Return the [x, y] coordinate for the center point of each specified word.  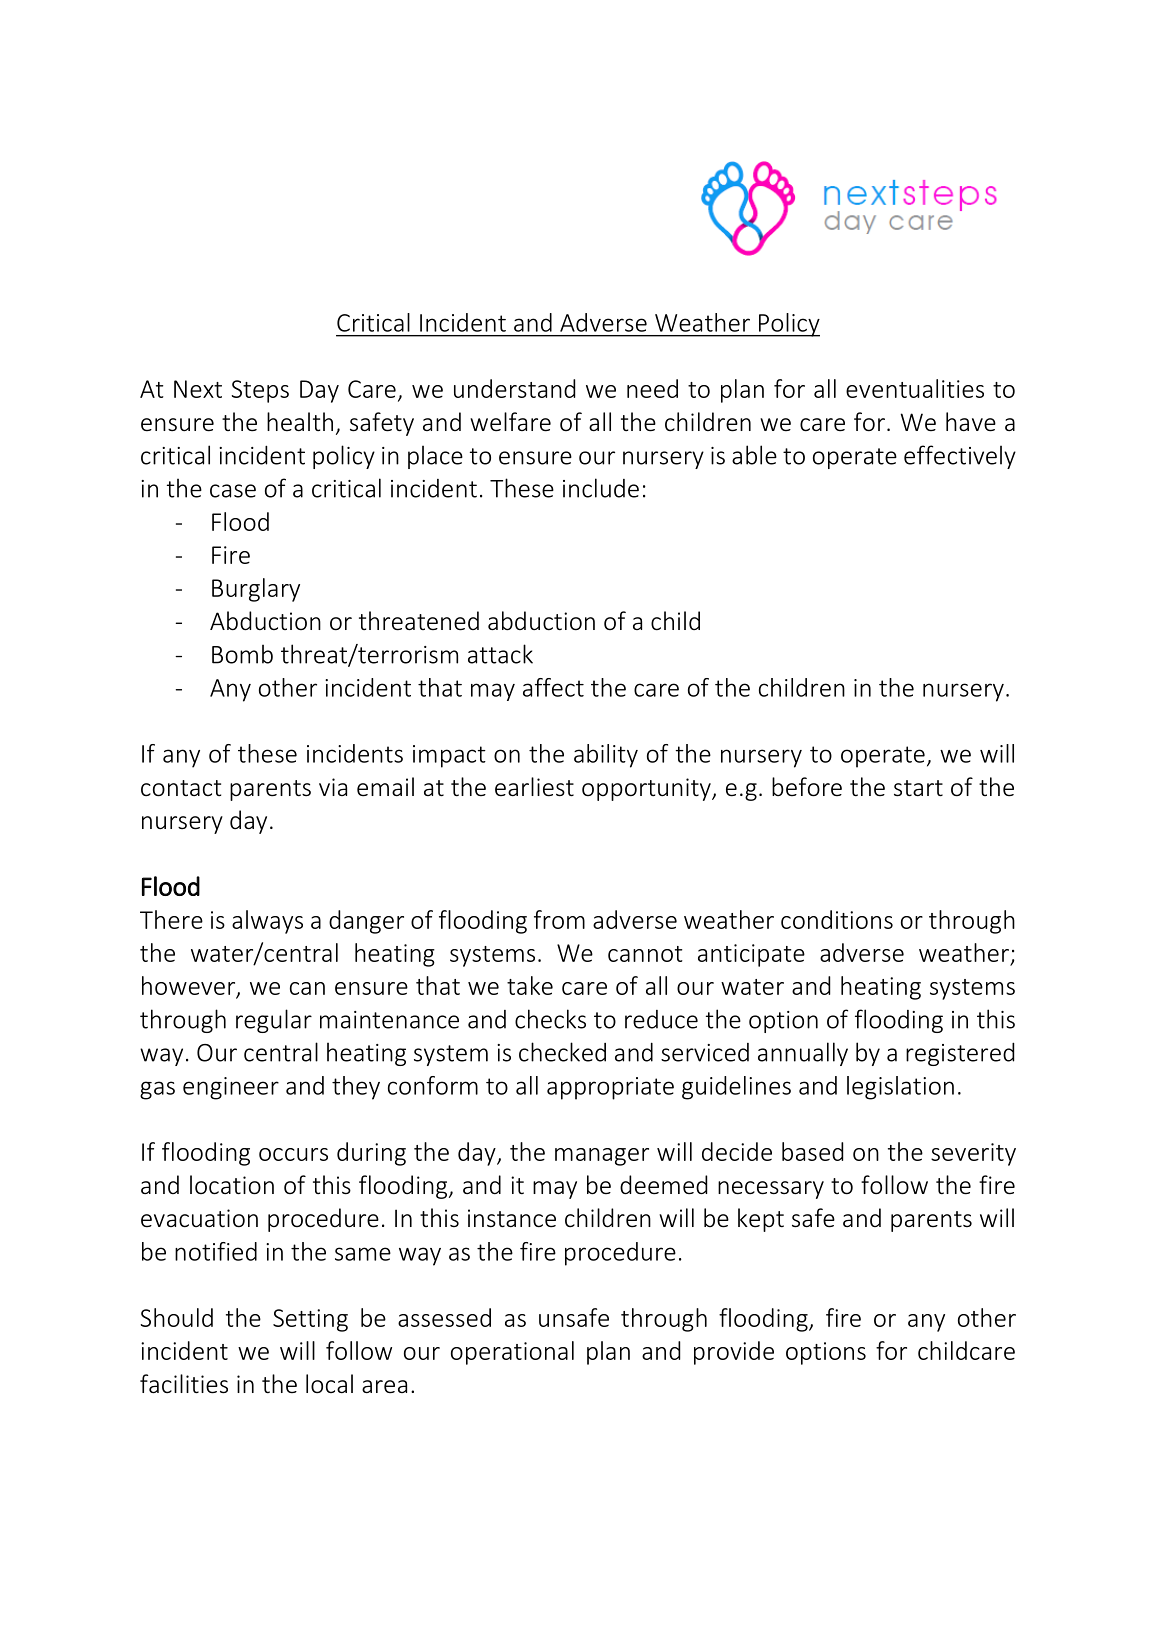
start [918, 788]
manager [602, 1157]
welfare [510, 422]
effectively [960, 457]
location [232, 1185]
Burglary [256, 590]
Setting [310, 1320]
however [190, 986]
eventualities [915, 388]
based [812, 1151]
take [530, 985]
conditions [837, 919]
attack [500, 654]
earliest [534, 787]
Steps [260, 391]
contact [181, 788]
